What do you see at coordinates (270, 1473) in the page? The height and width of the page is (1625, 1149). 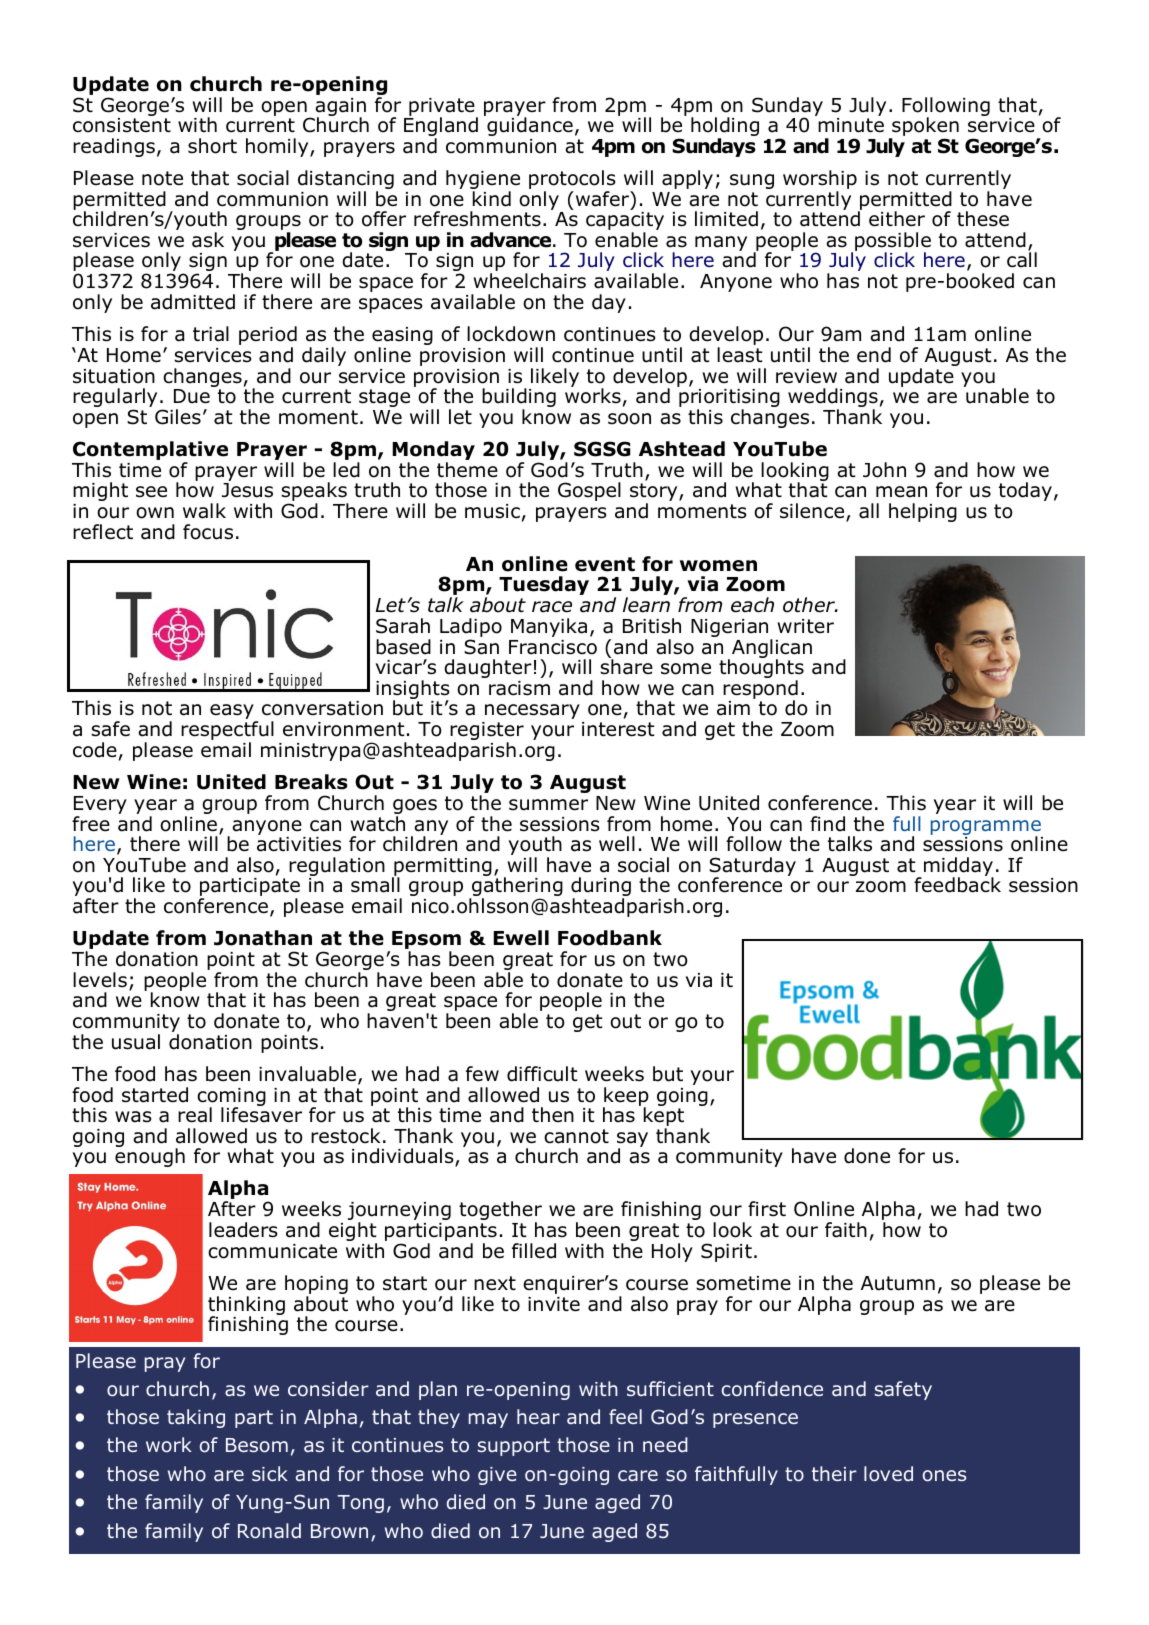 I see `sick` at bounding box center [270, 1473].
